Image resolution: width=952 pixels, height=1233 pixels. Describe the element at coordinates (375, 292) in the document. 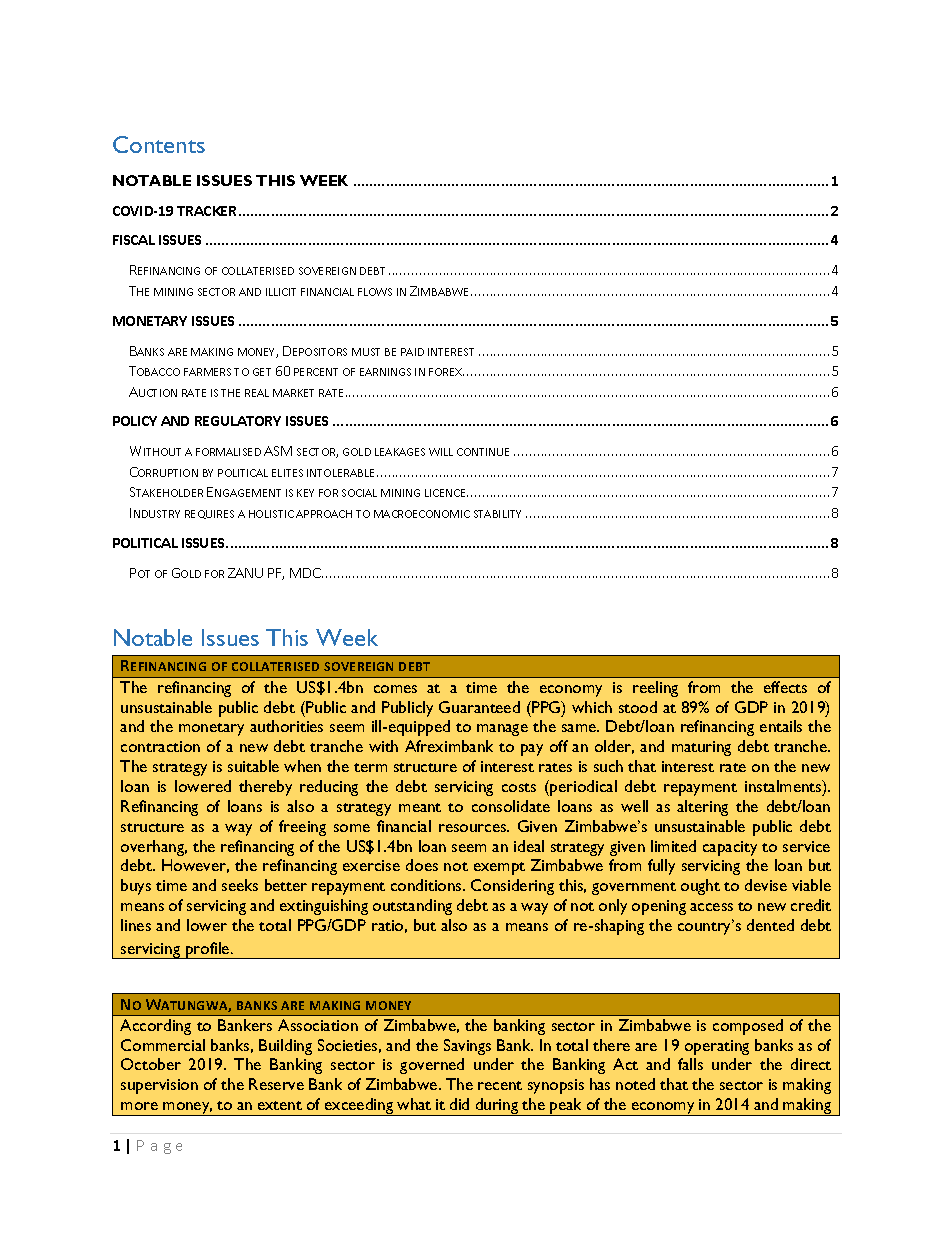

I see `FLOWS` at that location.
